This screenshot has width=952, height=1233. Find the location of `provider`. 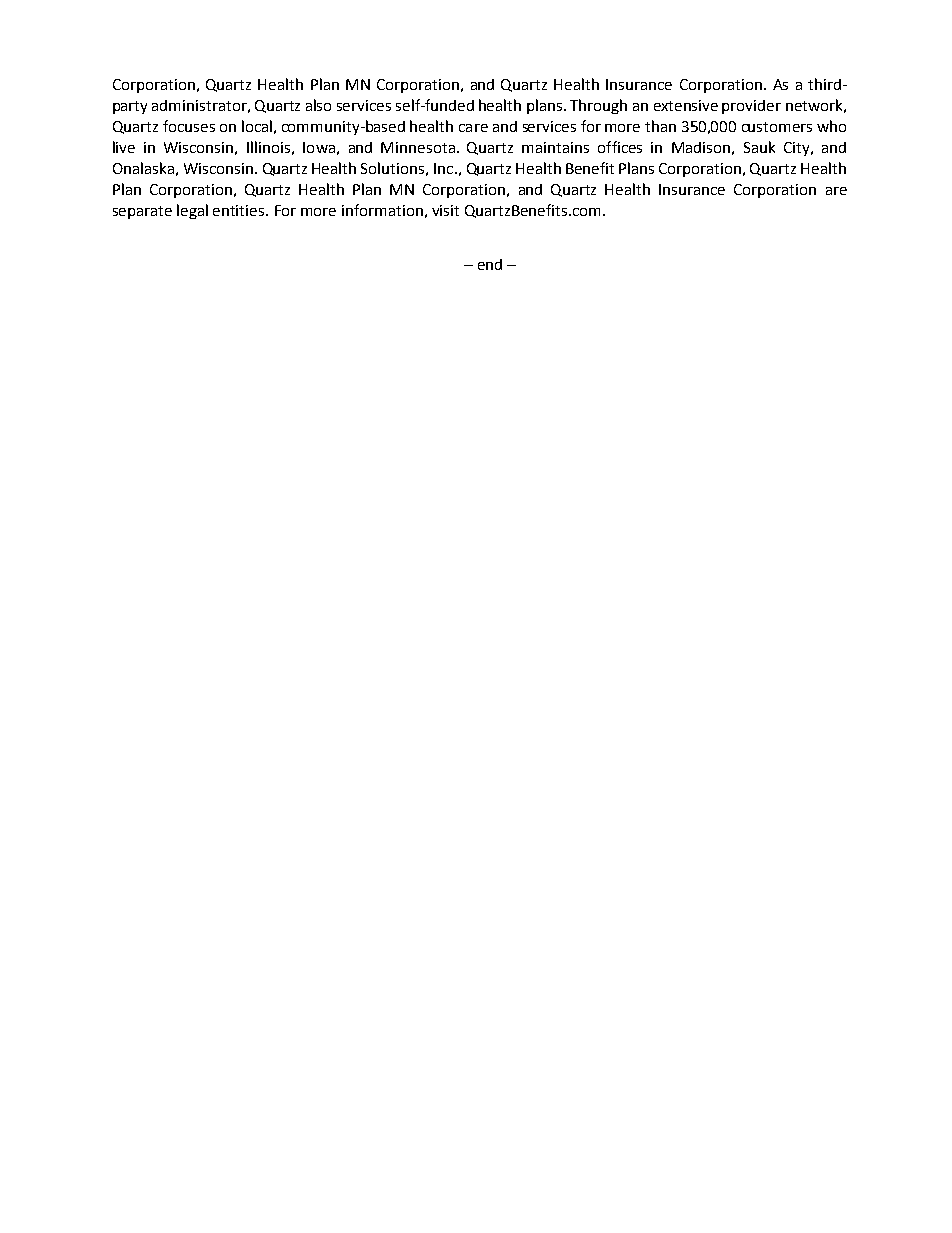

provider is located at coordinates (751, 107).
